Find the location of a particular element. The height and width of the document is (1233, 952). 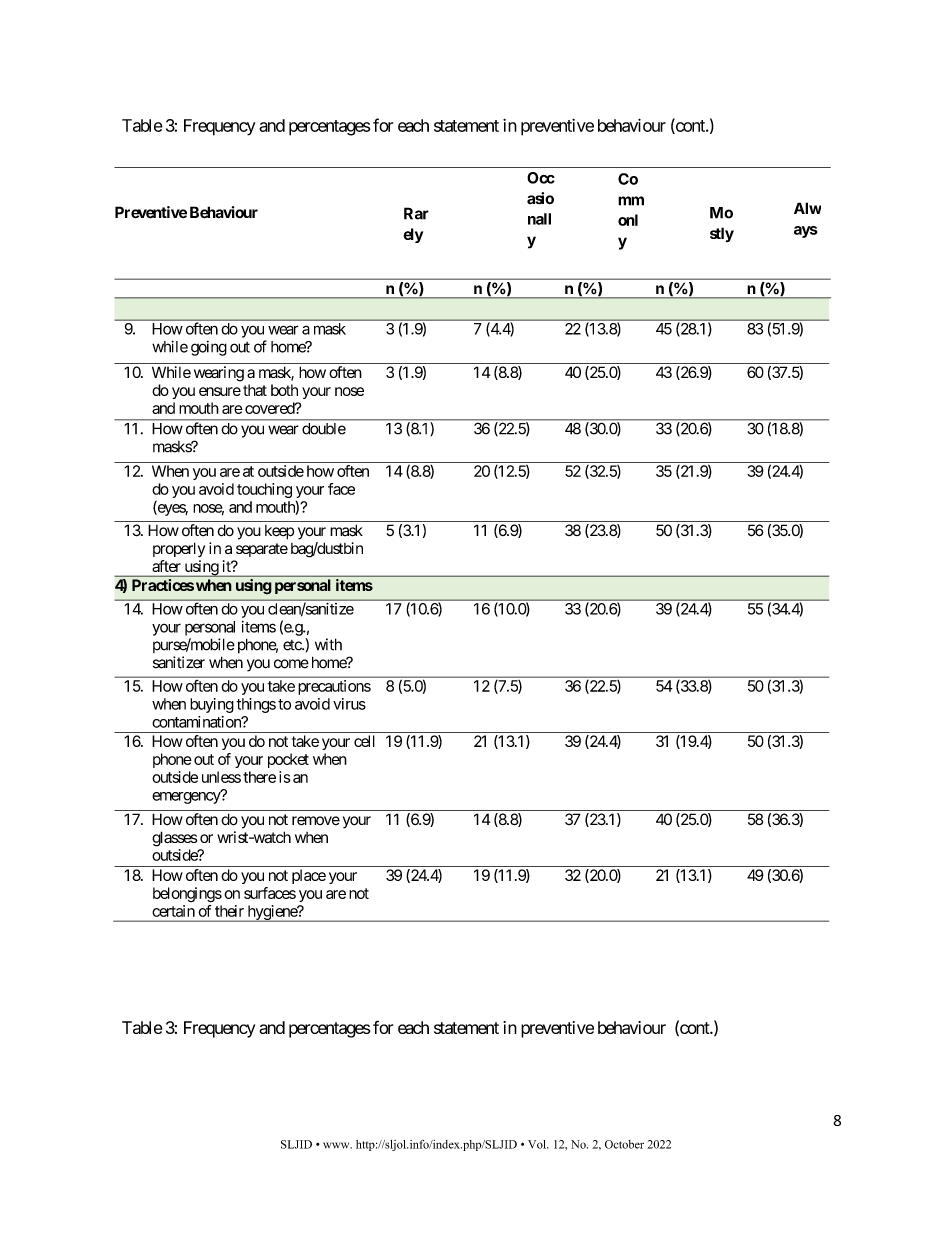

October is located at coordinates (624, 1144).
